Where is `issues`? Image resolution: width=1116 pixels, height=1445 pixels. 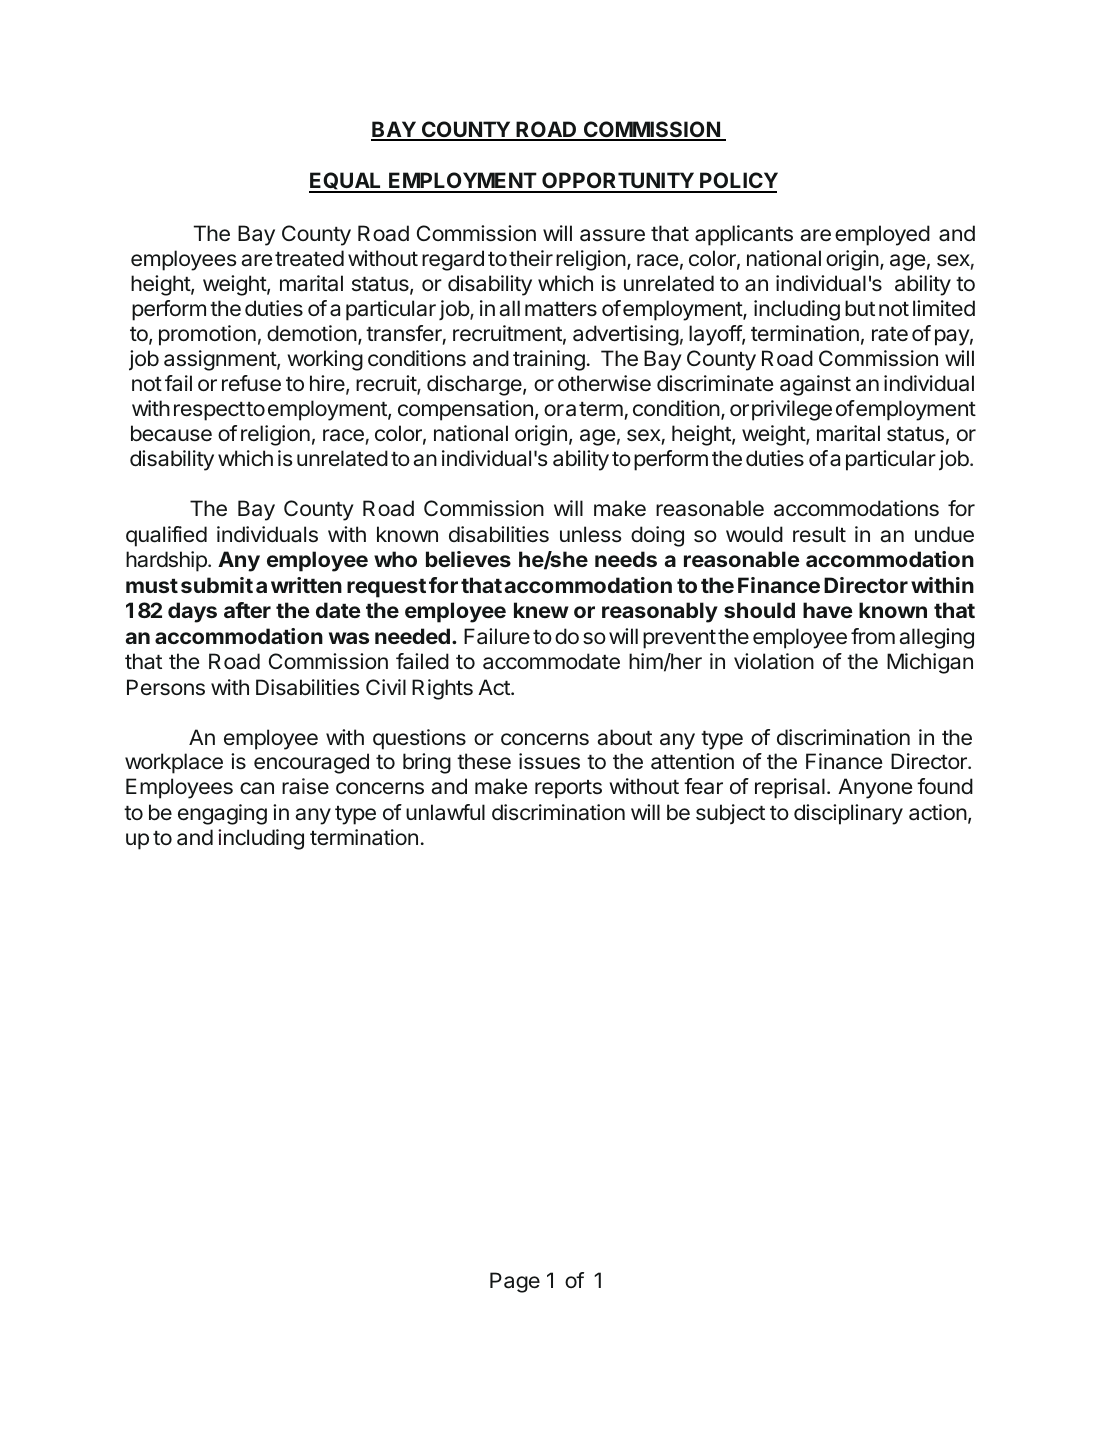
issues is located at coordinates (549, 761).
